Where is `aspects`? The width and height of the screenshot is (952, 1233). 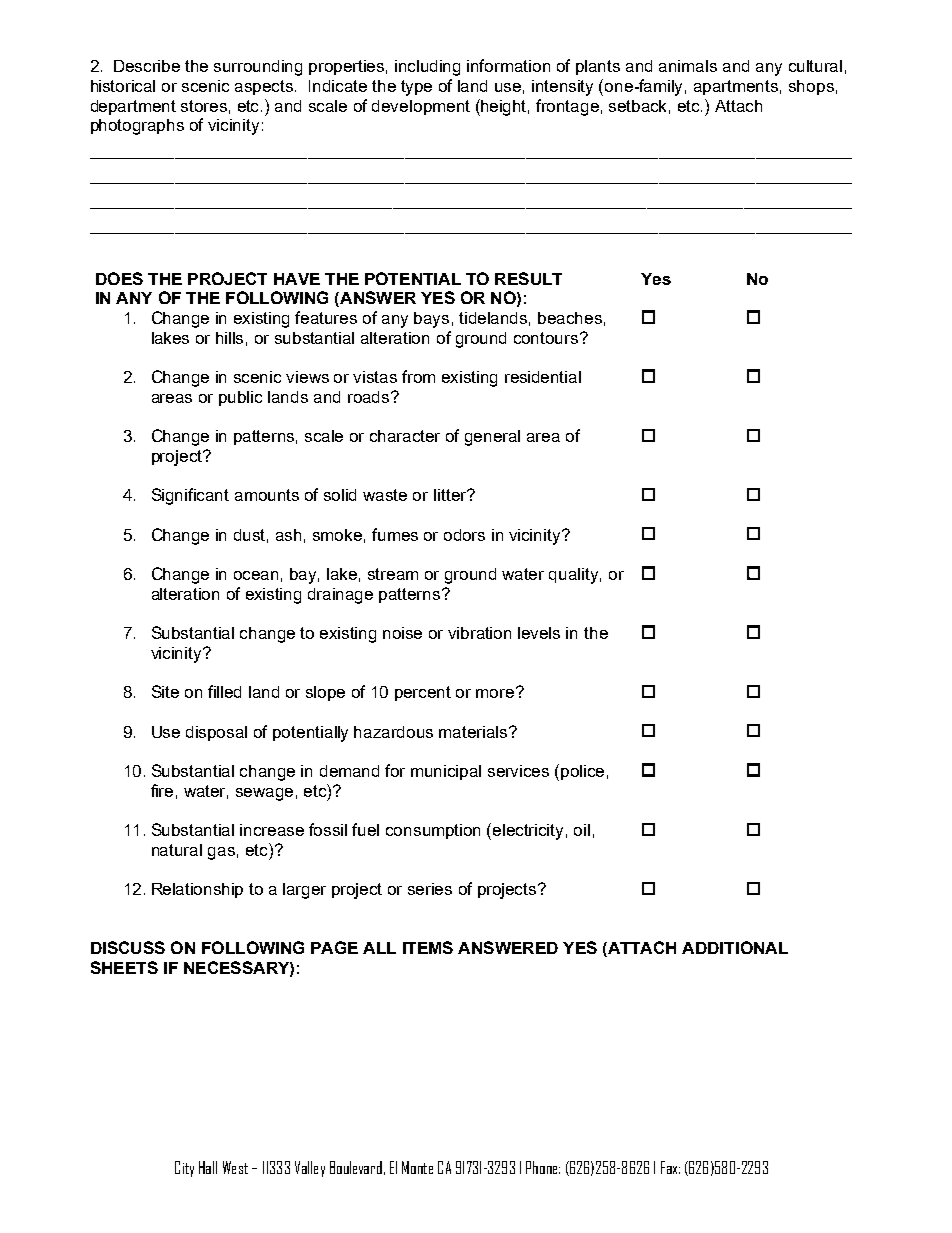
aspects is located at coordinates (265, 87).
